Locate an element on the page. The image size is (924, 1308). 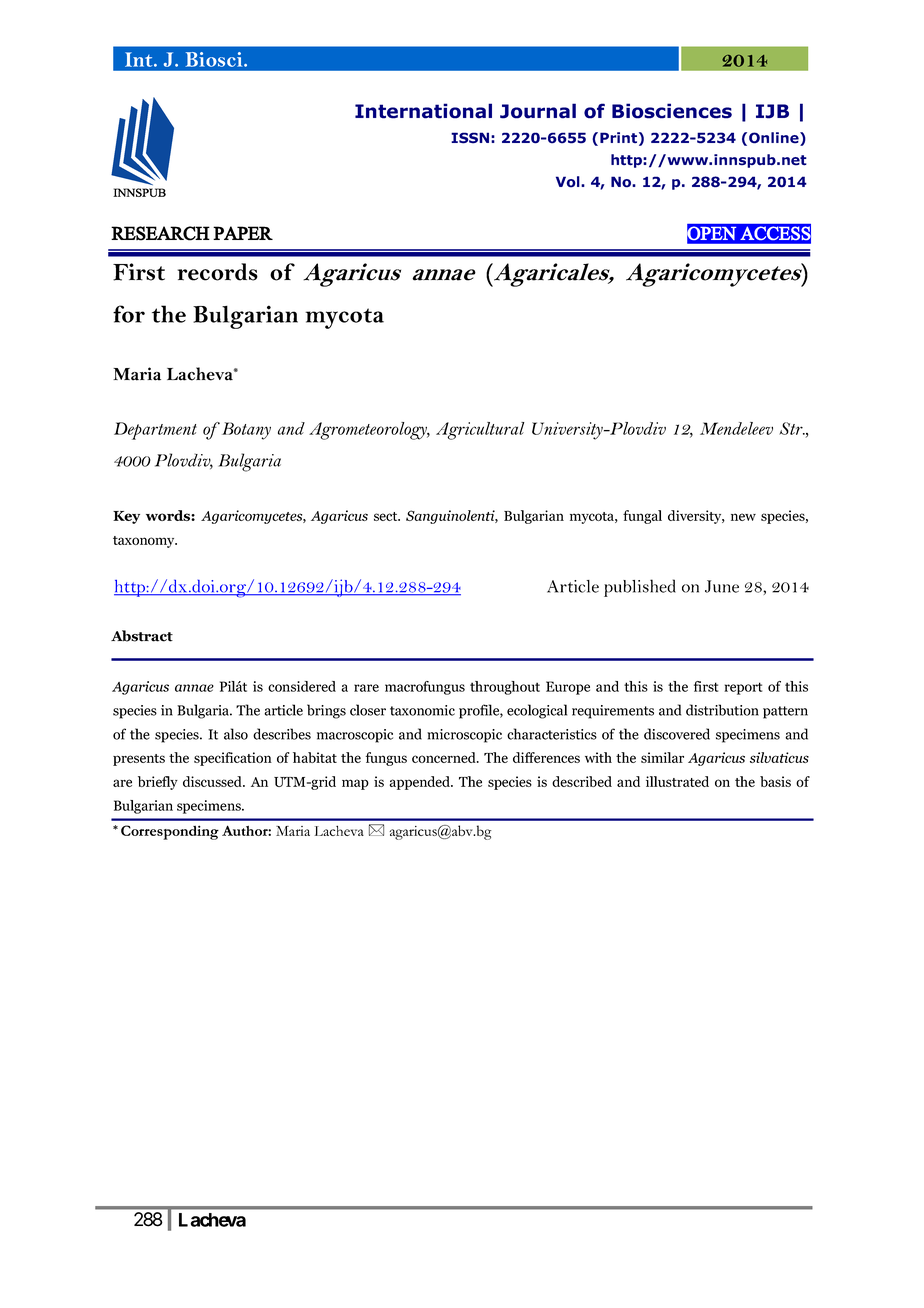
Online is located at coordinates (775, 139).
